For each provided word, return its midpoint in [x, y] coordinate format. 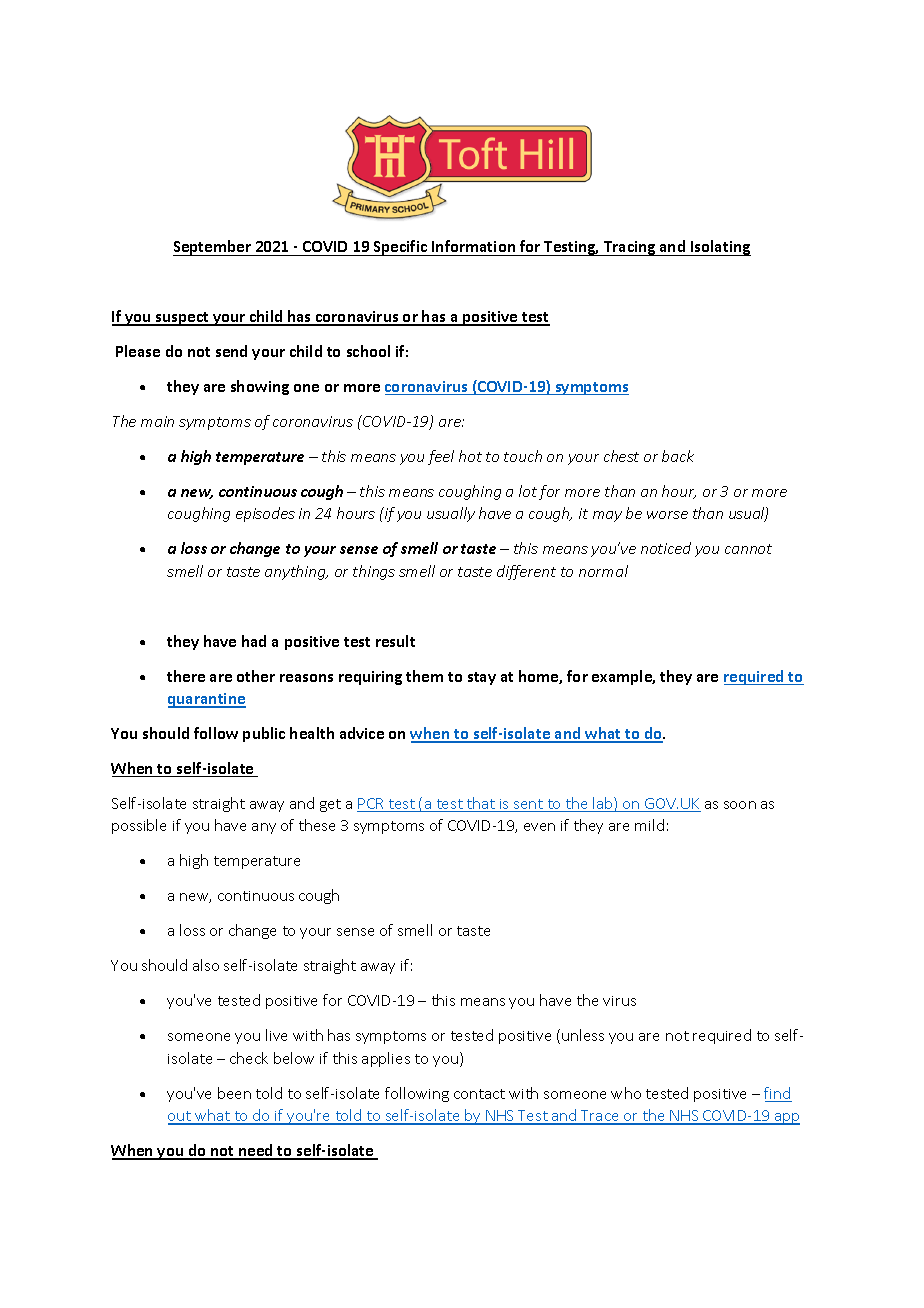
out [180, 1117]
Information [473, 246]
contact [479, 1094]
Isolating [720, 248]
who [626, 1093]
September [213, 248]
